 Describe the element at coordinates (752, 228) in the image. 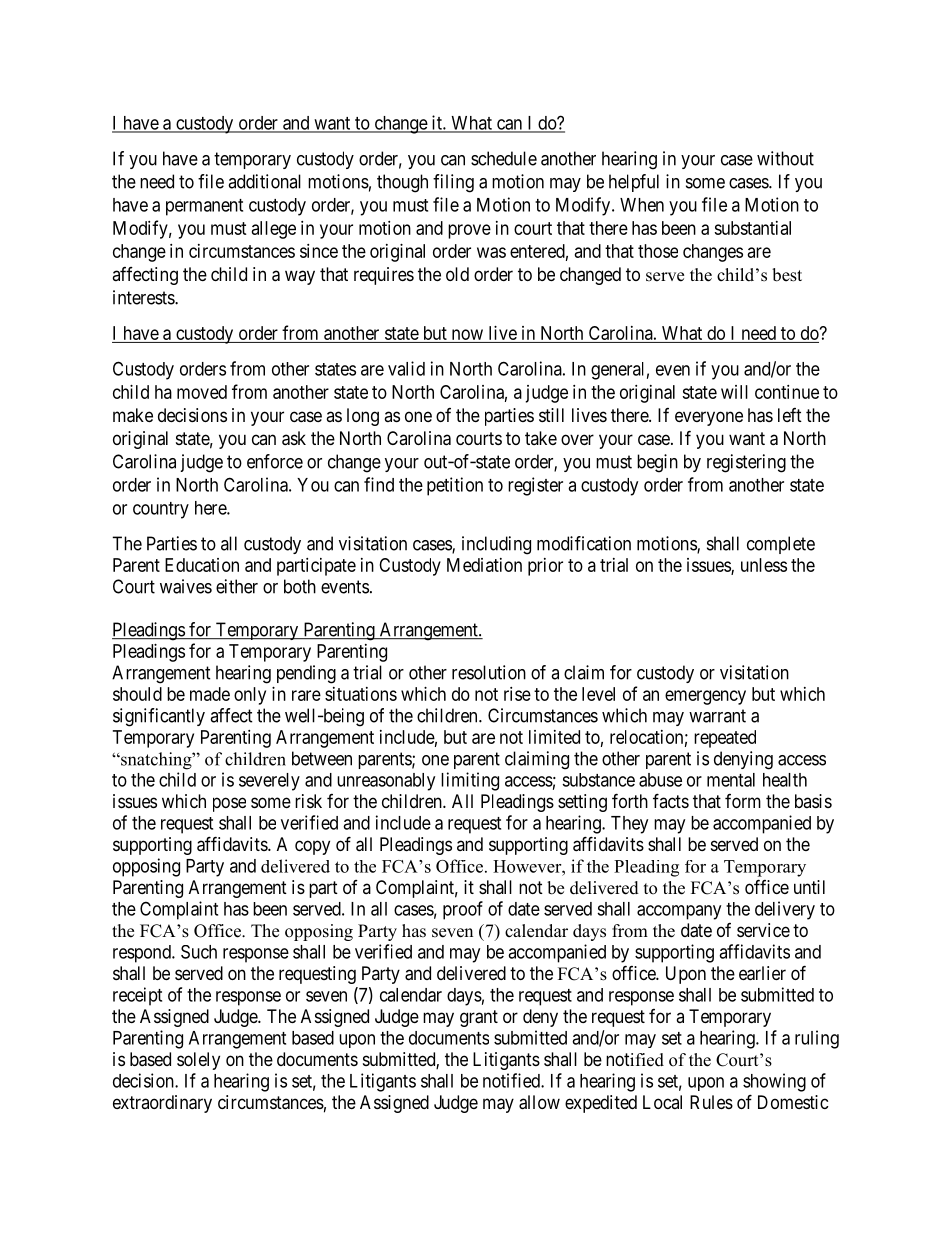

I see `substantial` at that location.
